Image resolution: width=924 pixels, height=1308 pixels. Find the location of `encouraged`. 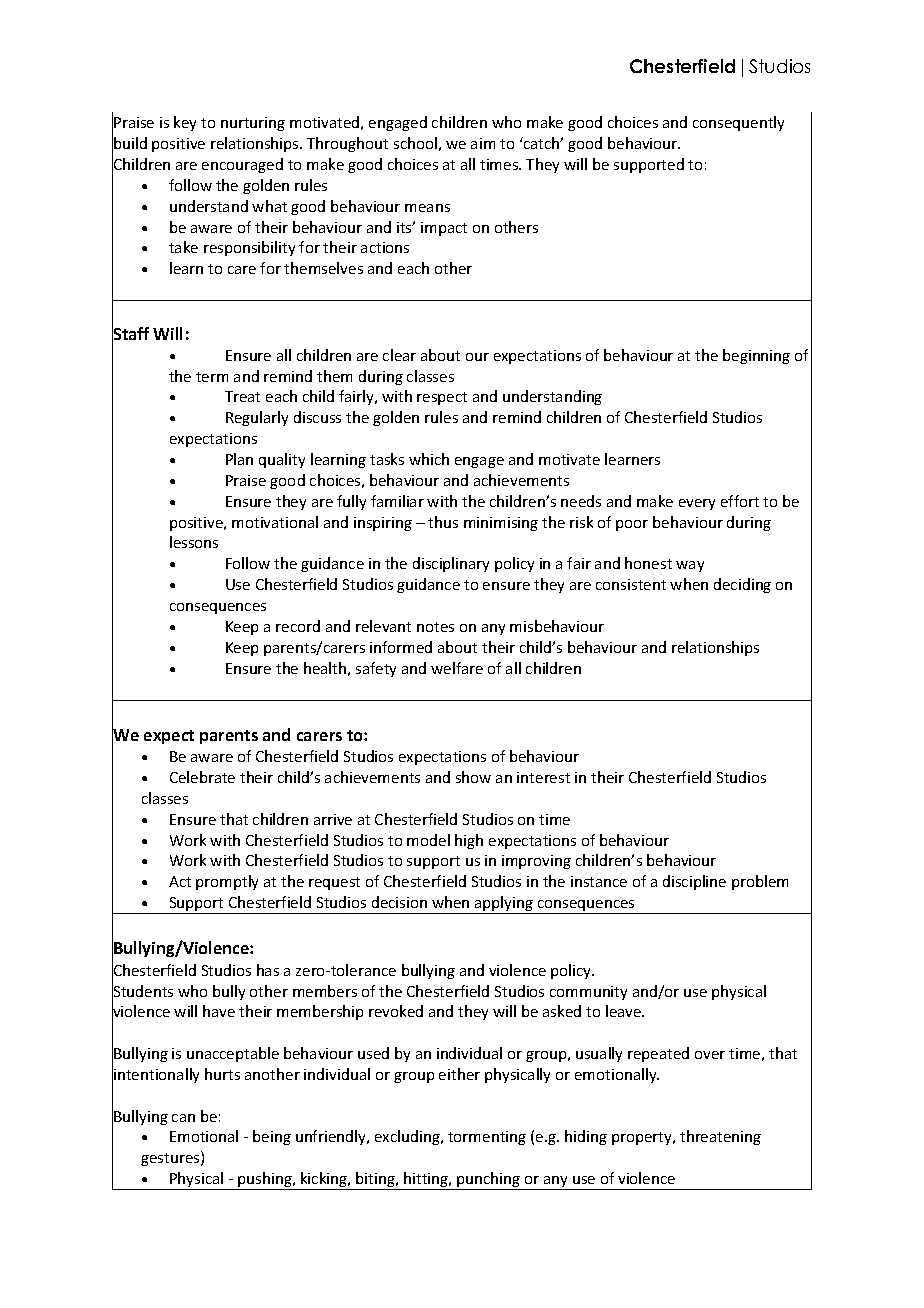

encouraged is located at coordinates (242, 165).
